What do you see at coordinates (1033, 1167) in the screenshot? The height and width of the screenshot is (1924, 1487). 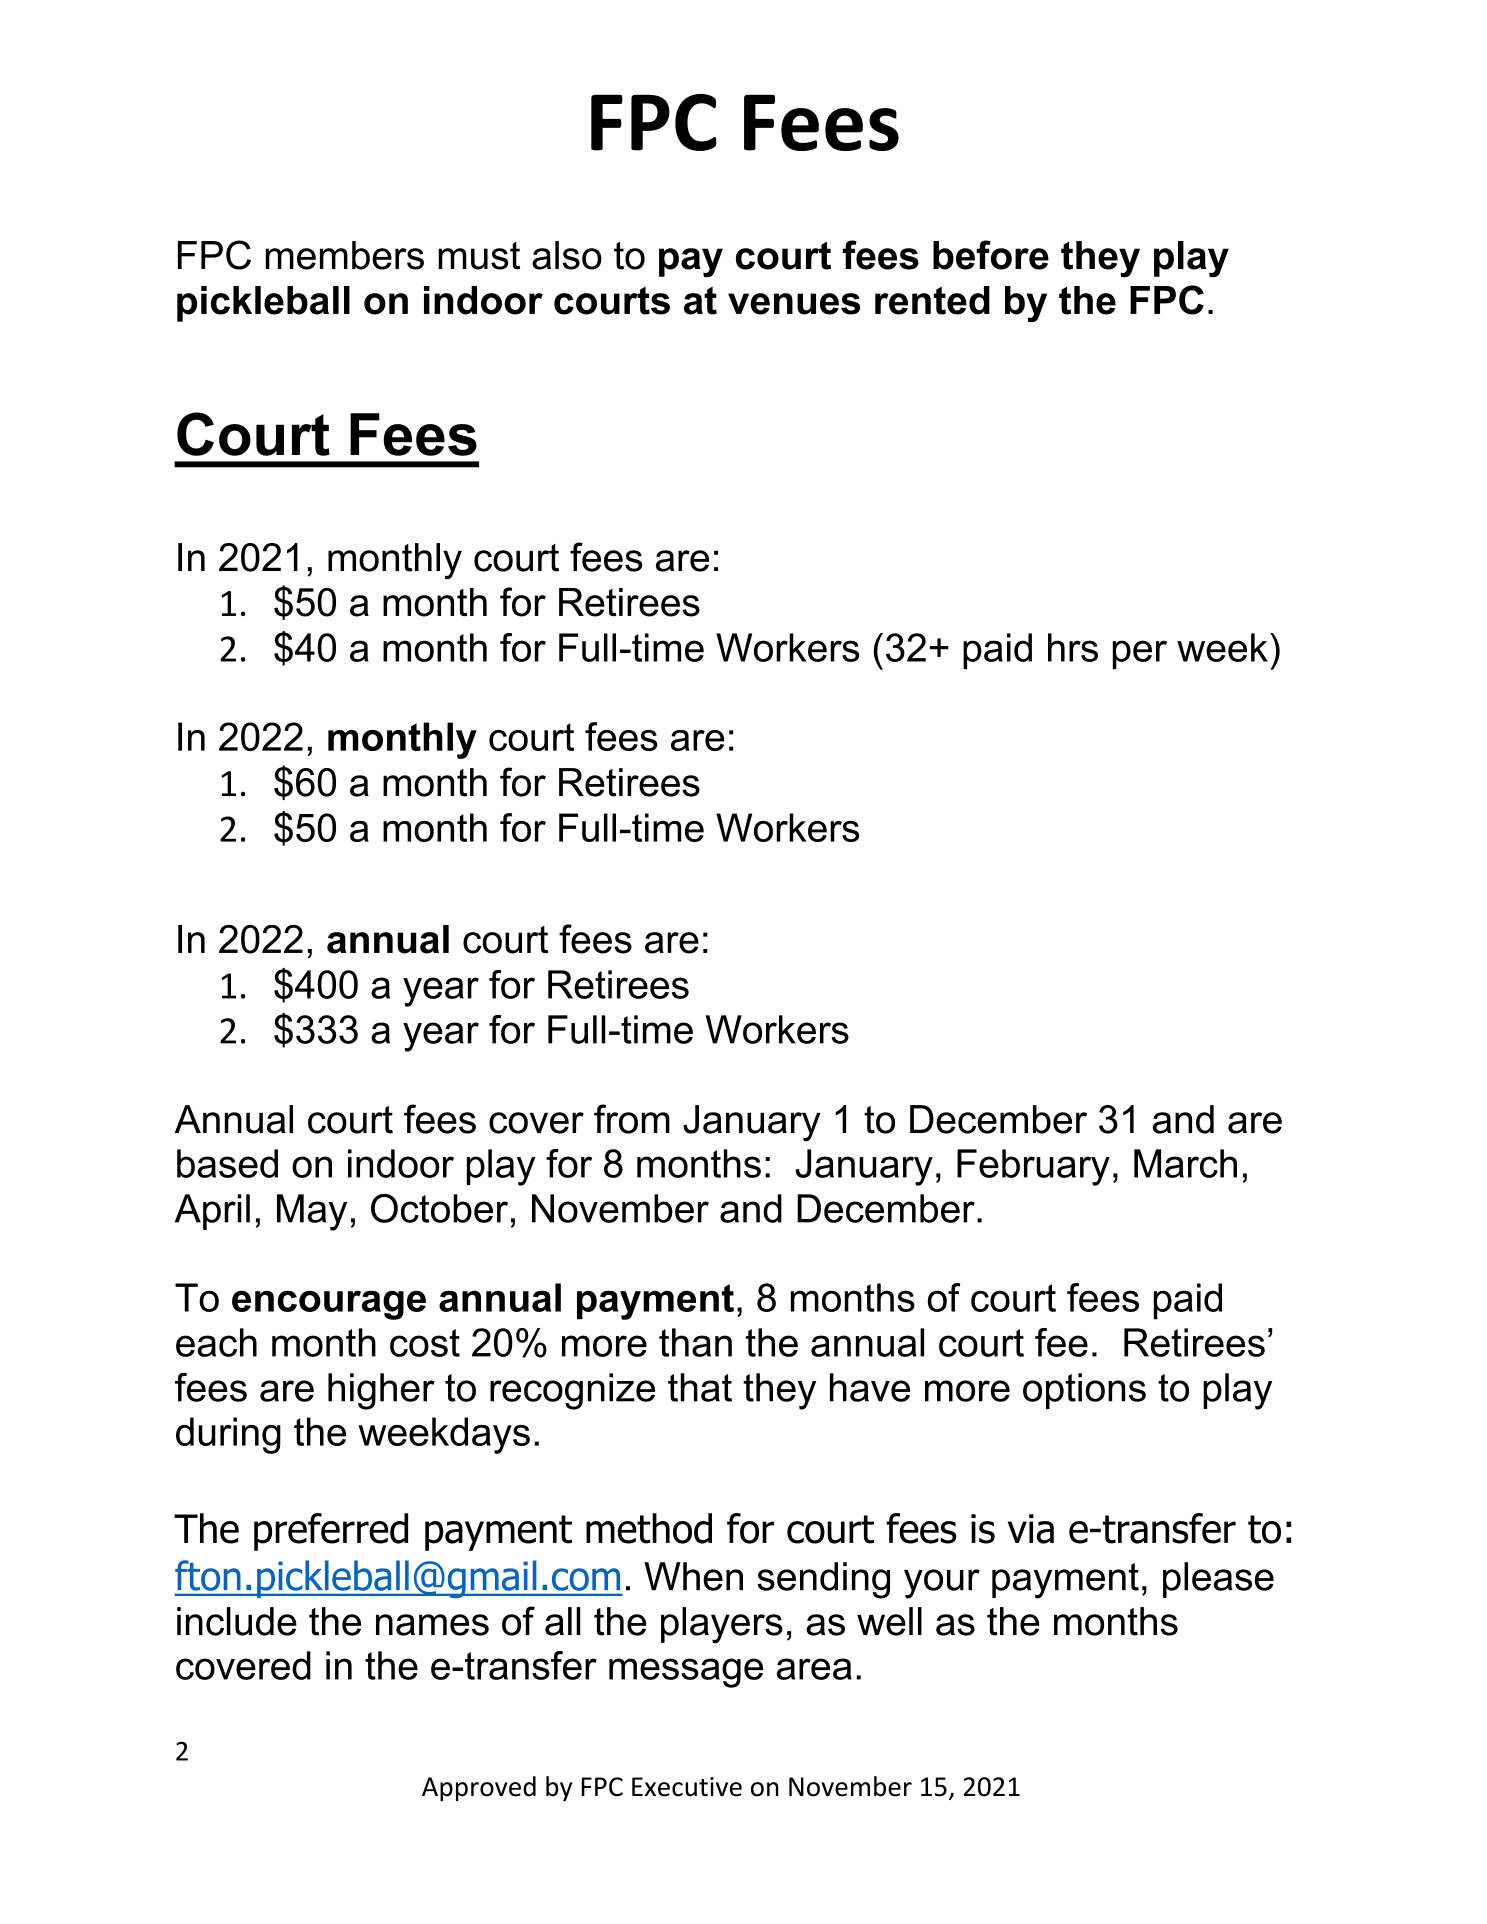 I see `February` at bounding box center [1033, 1167].
